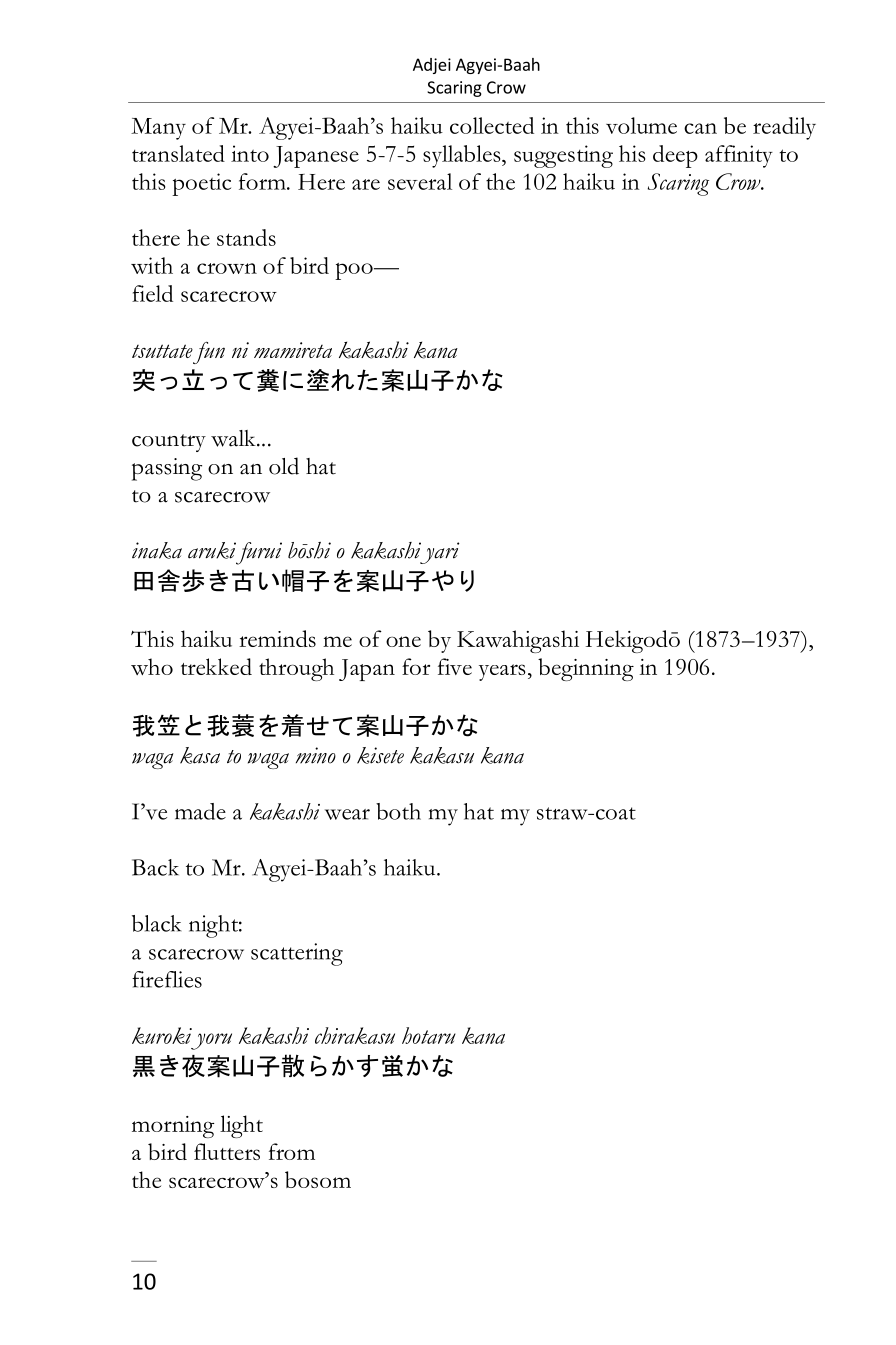 This screenshot has width=896, height=1345. What do you see at coordinates (586, 669) in the screenshot?
I see `beginning` at bounding box center [586, 669].
